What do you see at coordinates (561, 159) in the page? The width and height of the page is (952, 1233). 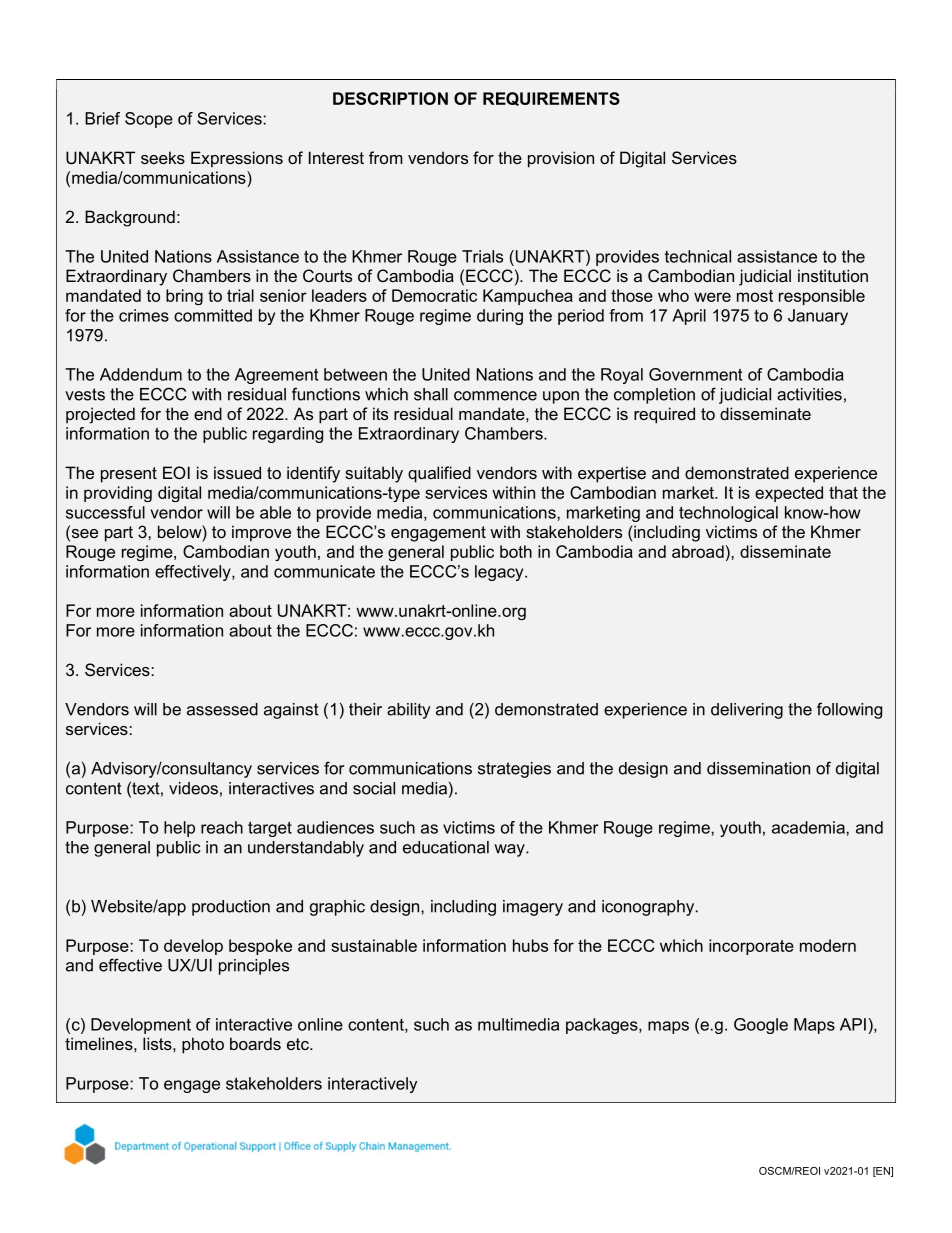 I see `provision` at bounding box center [561, 159].
